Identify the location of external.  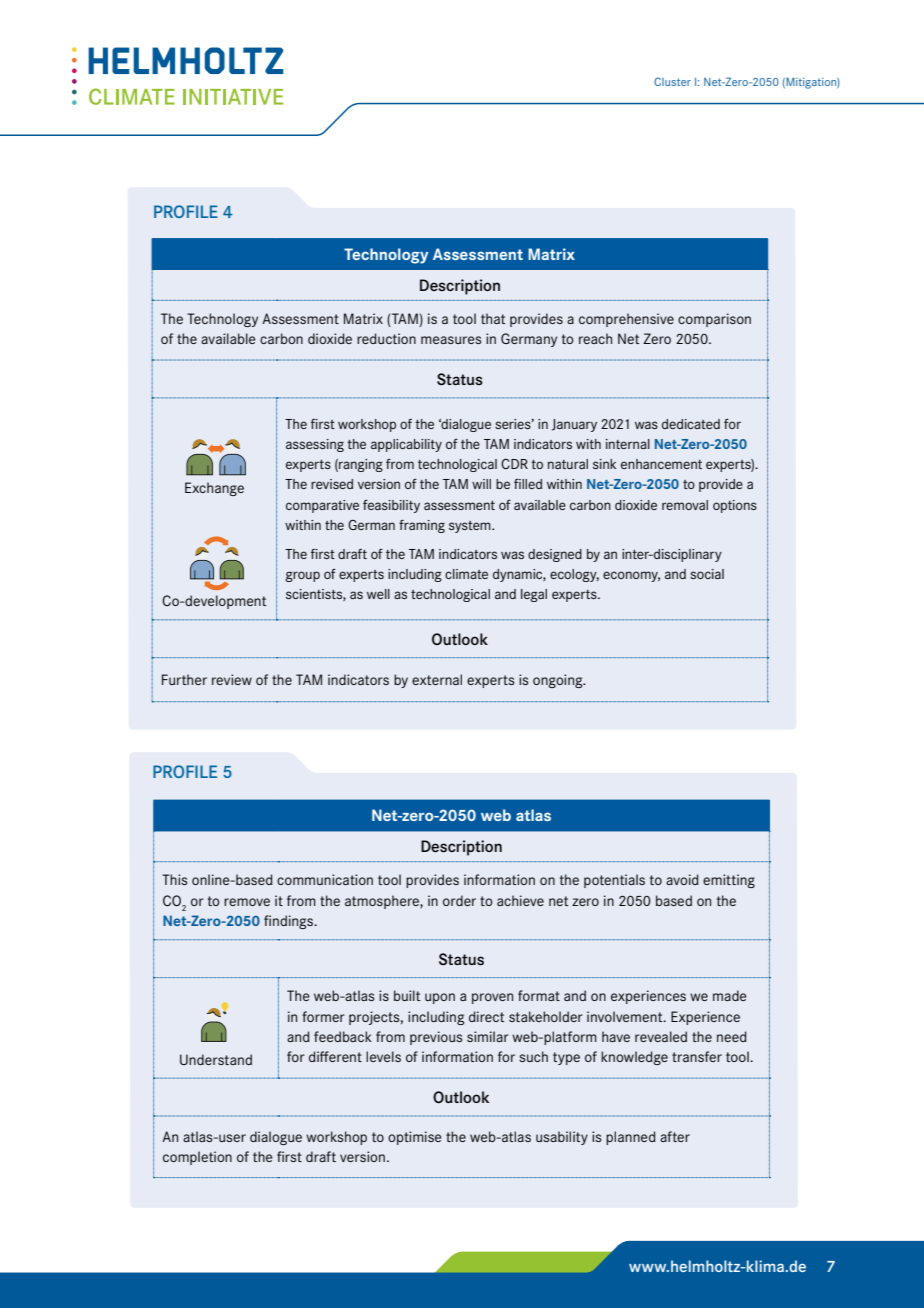
(437, 679).
